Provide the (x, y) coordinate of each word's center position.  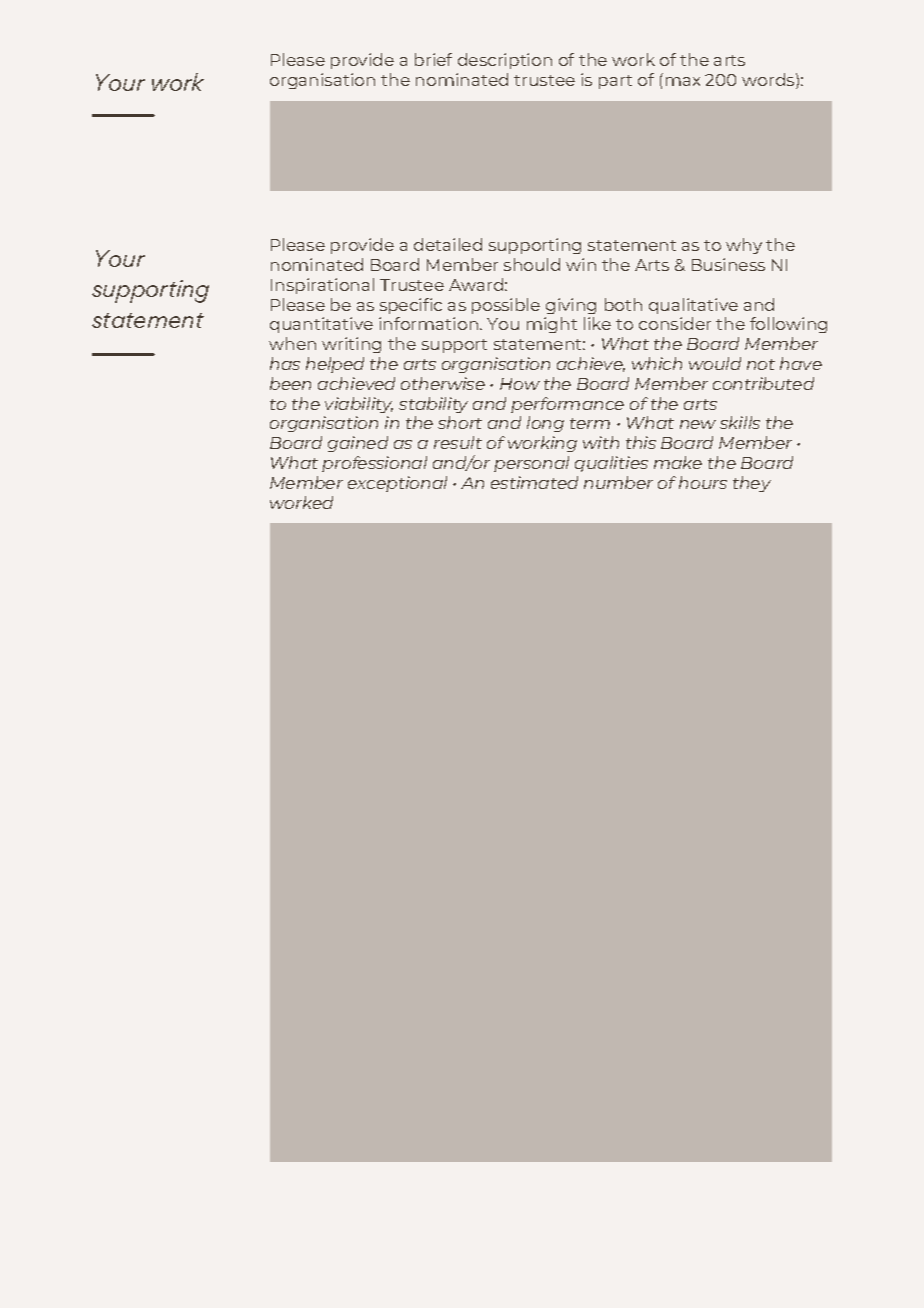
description (505, 61)
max (683, 81)
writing (351, 345)
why (744, 246)
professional (374, 464)
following (788, 325)
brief (433, 59)
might (552, 325)
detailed (448, 244)
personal (531, 464)
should (532, 264)
